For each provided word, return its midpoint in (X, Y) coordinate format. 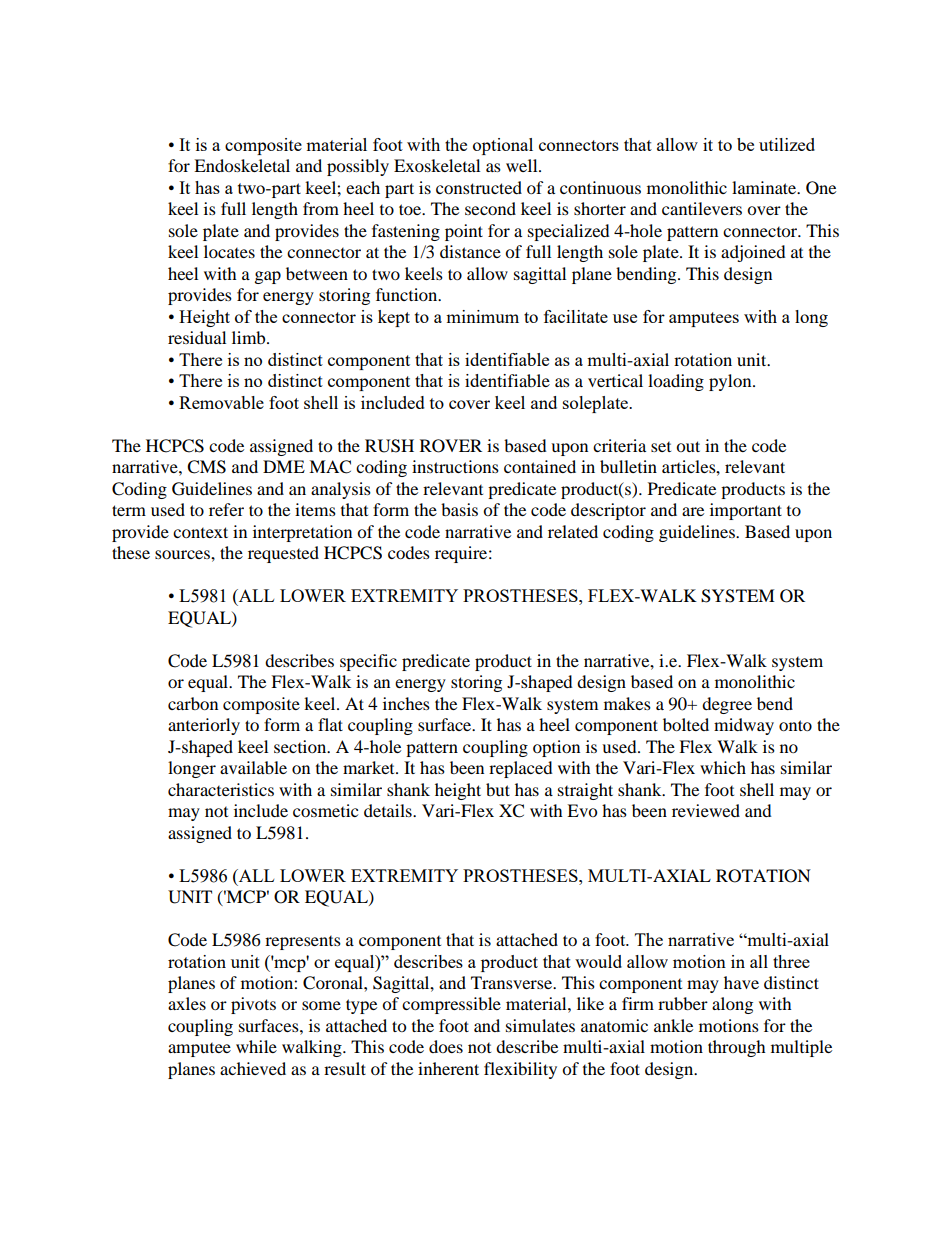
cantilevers (702, 208)
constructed (479, 187)
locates (229, 251)
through (737, 1048)
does (446, 1046)
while (256, 1046)
